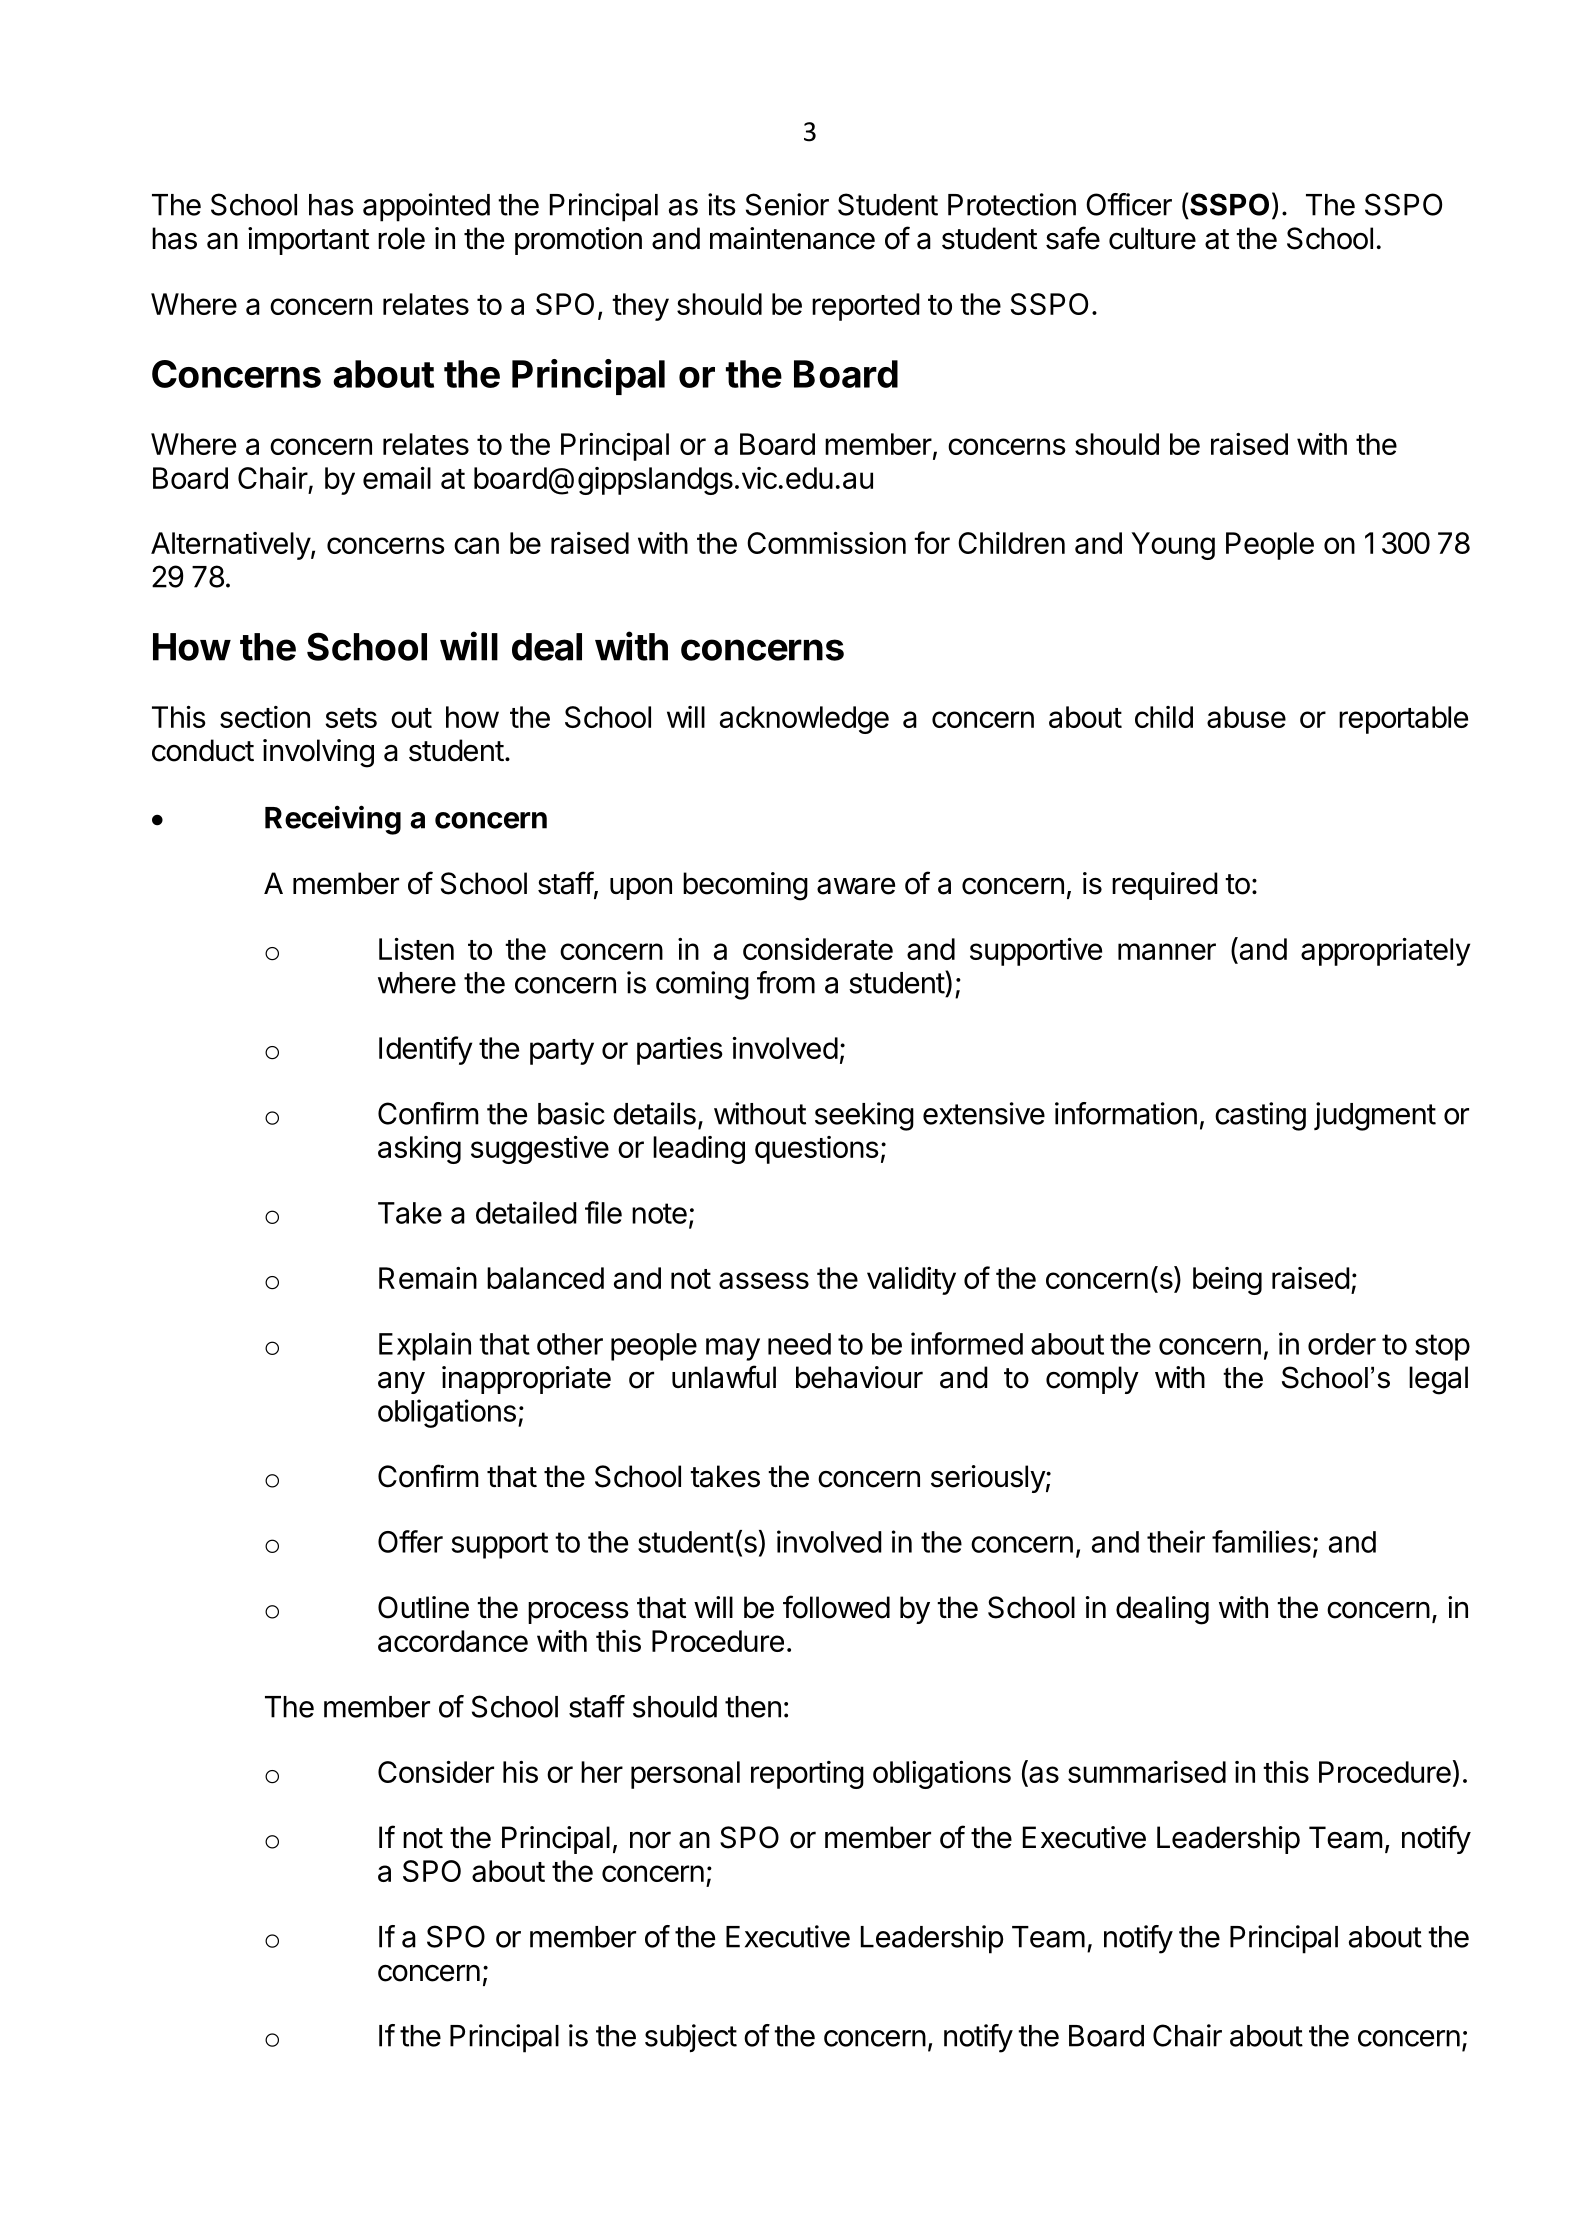  Describe the element at coordinates (650, 1840) in the screenshot. I see `nor` at that location.
